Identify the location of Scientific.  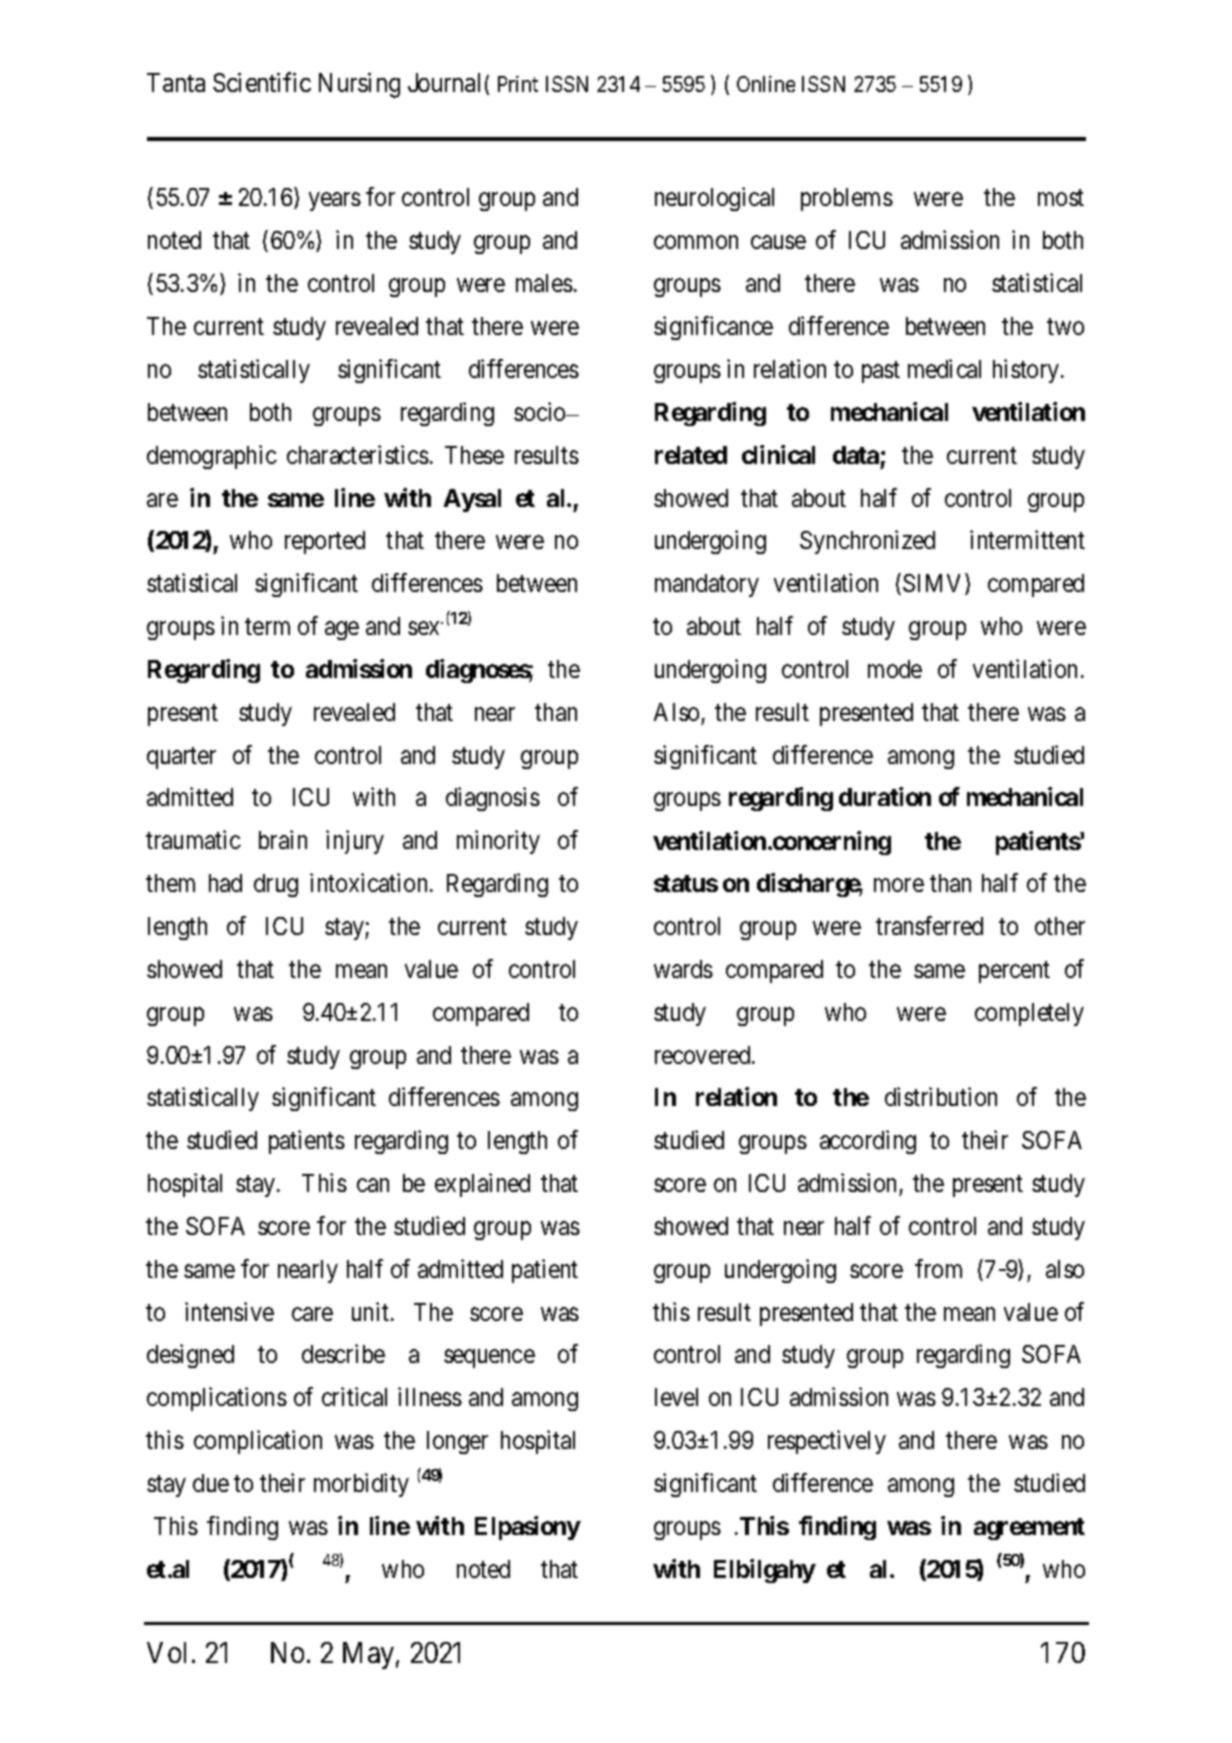
(262, 82).
